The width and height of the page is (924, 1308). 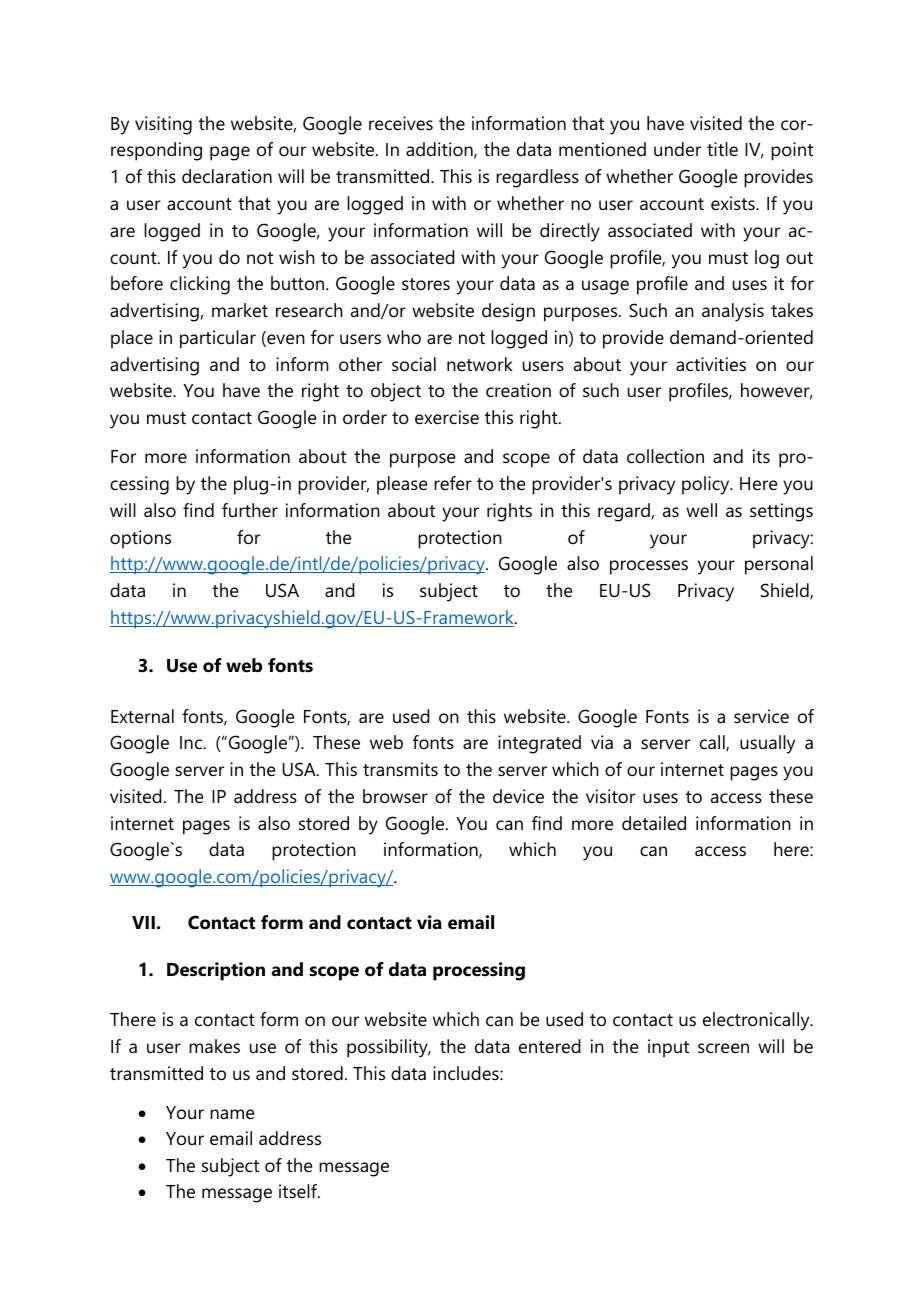 I want to click on declaration, so click(x=227, y=176).
